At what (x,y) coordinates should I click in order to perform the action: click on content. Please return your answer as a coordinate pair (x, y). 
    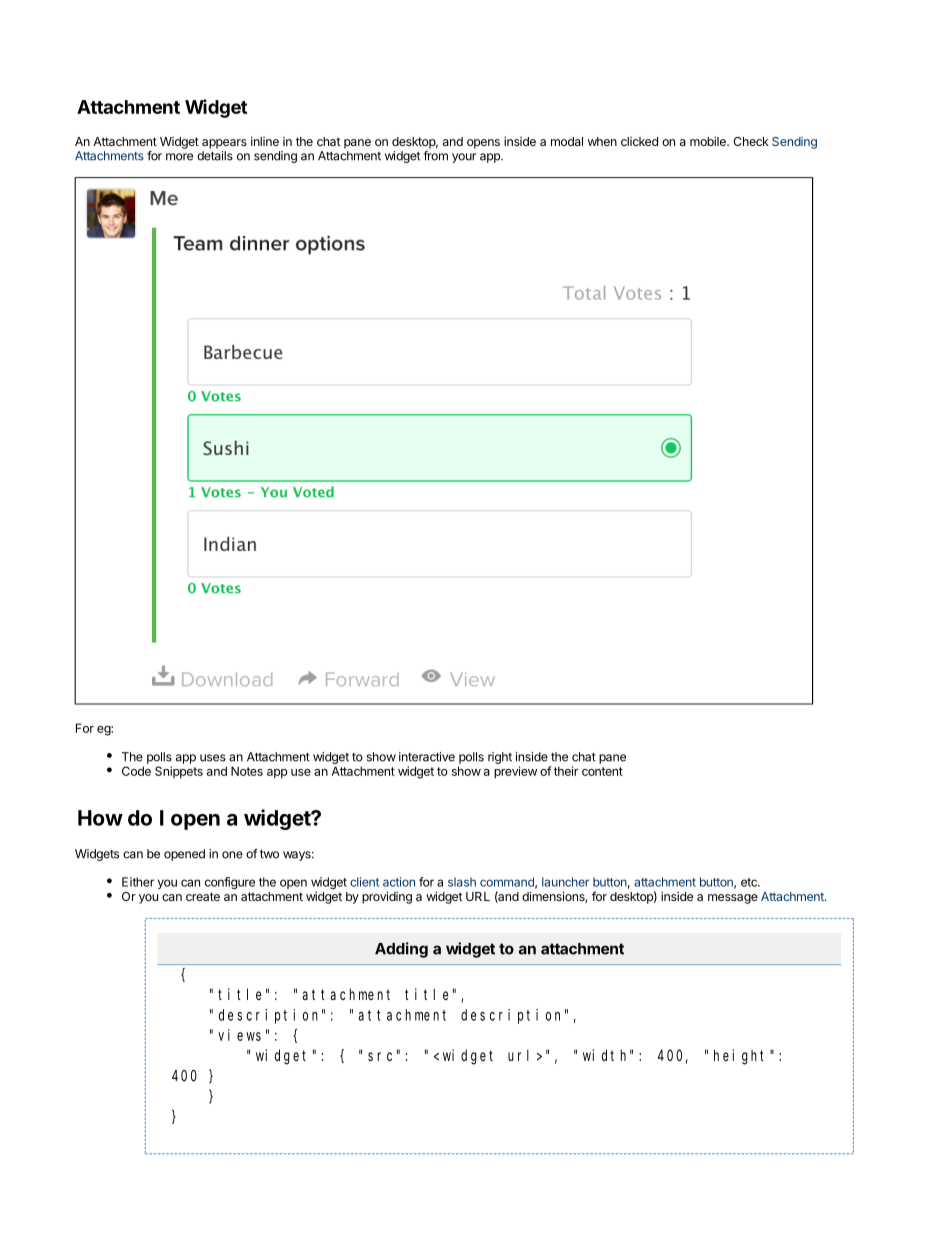
    Looking at the image, I should click on (602, 771).
